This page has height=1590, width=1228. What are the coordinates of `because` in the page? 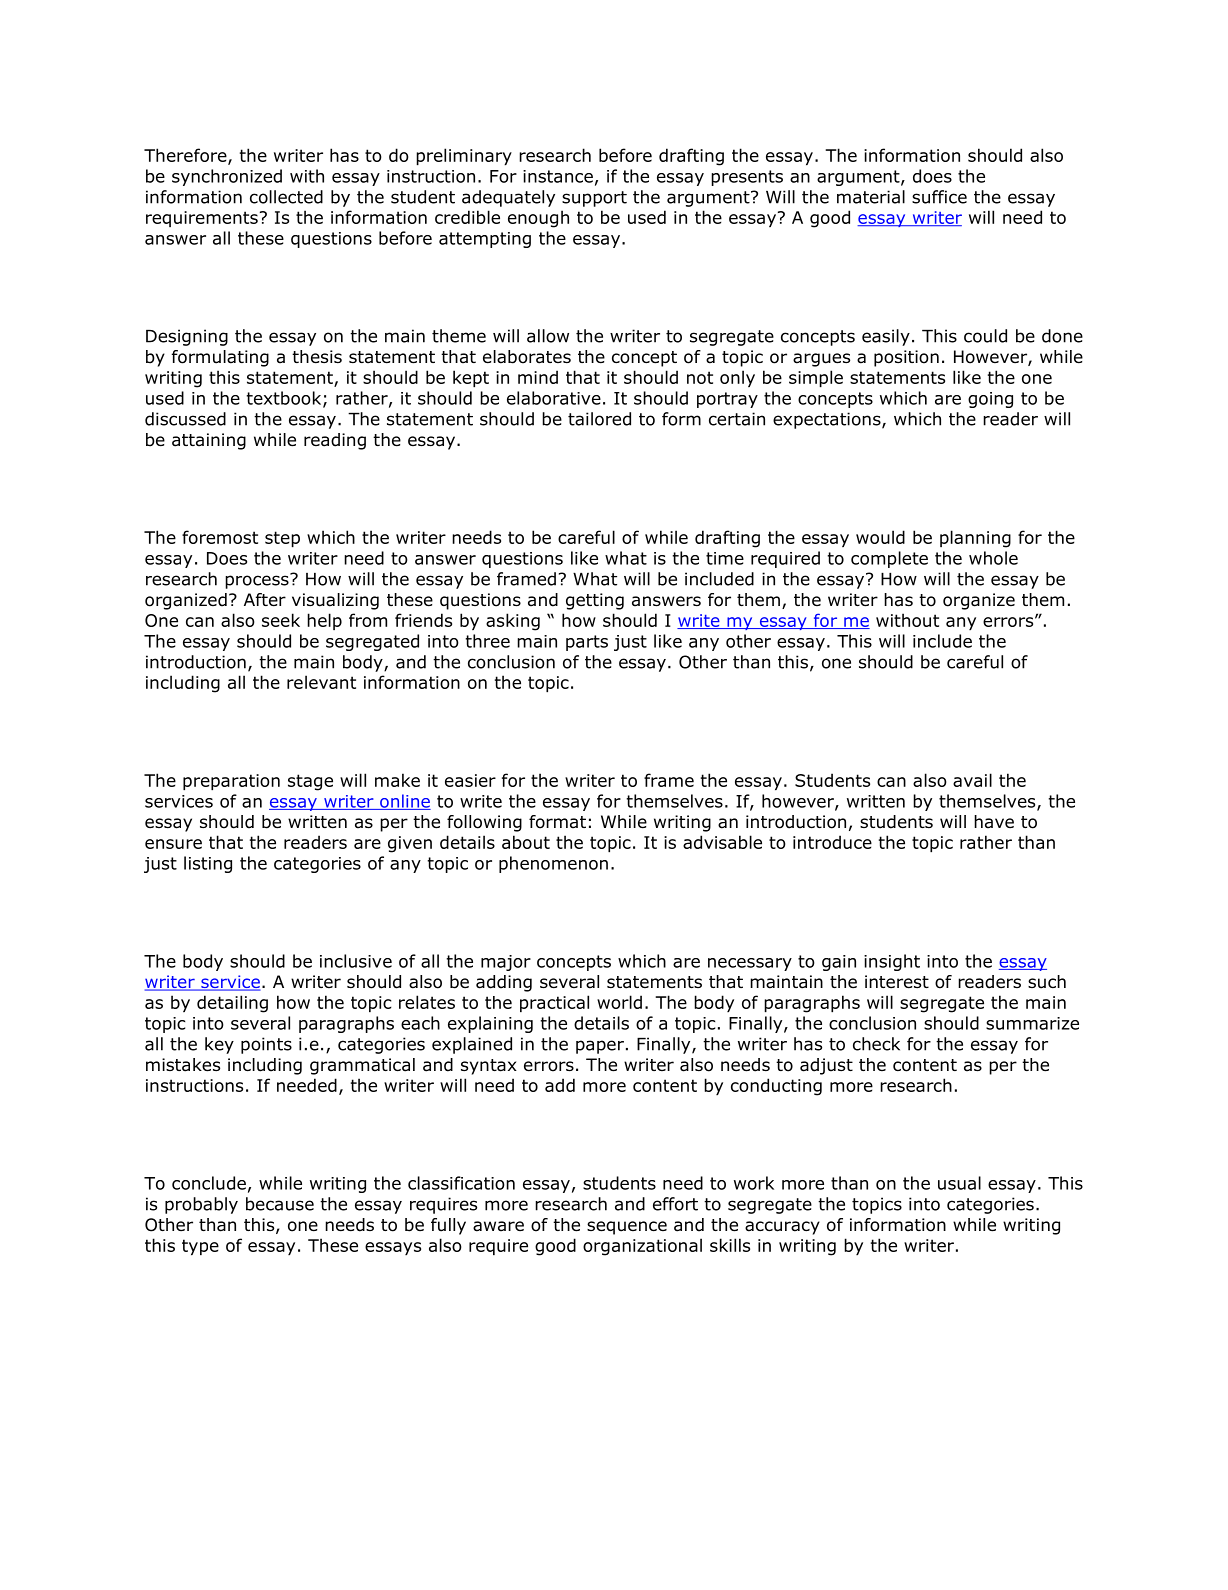 It's located at (280, 1204).
